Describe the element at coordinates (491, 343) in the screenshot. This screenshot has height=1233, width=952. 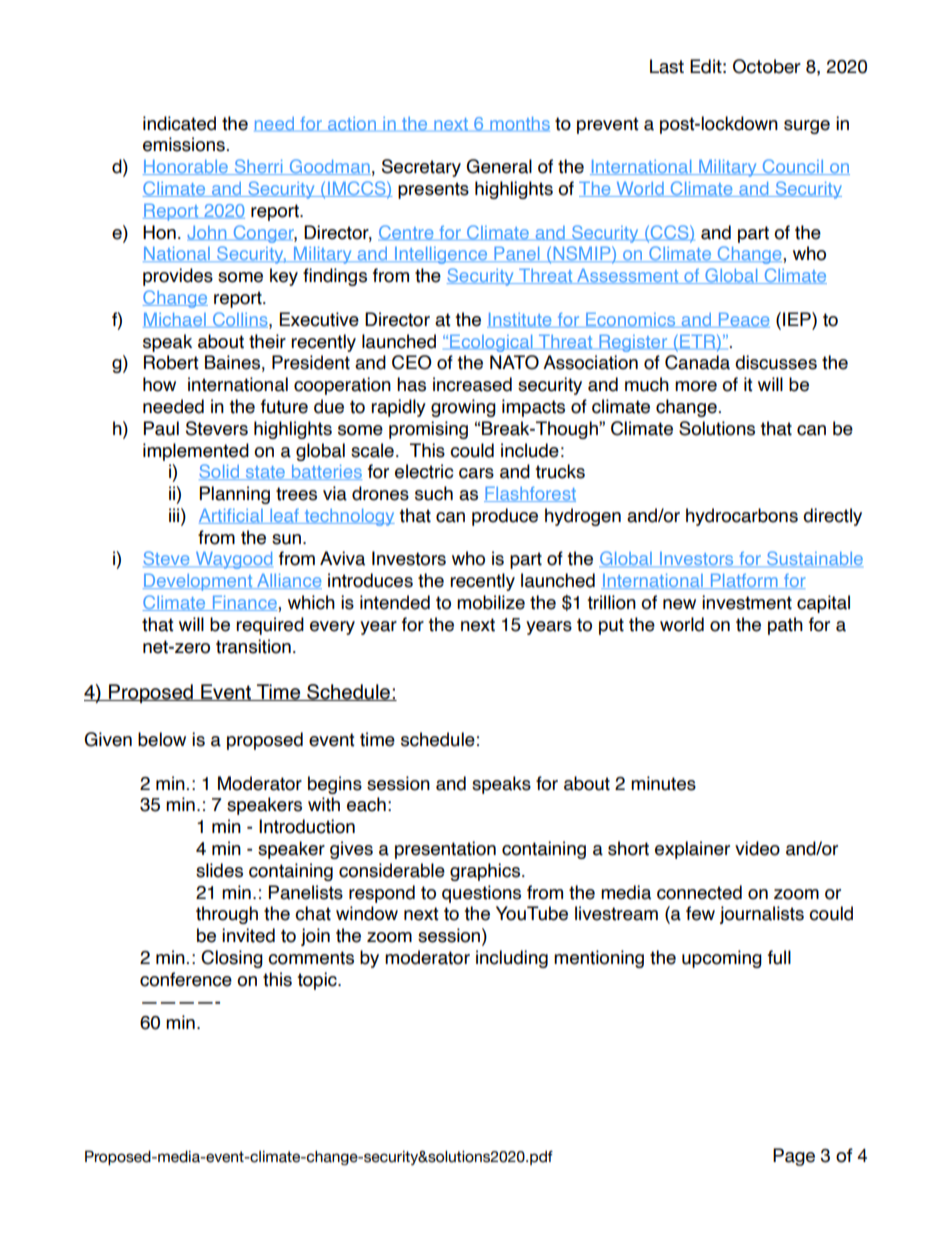
I see `Ecological` at that location.
